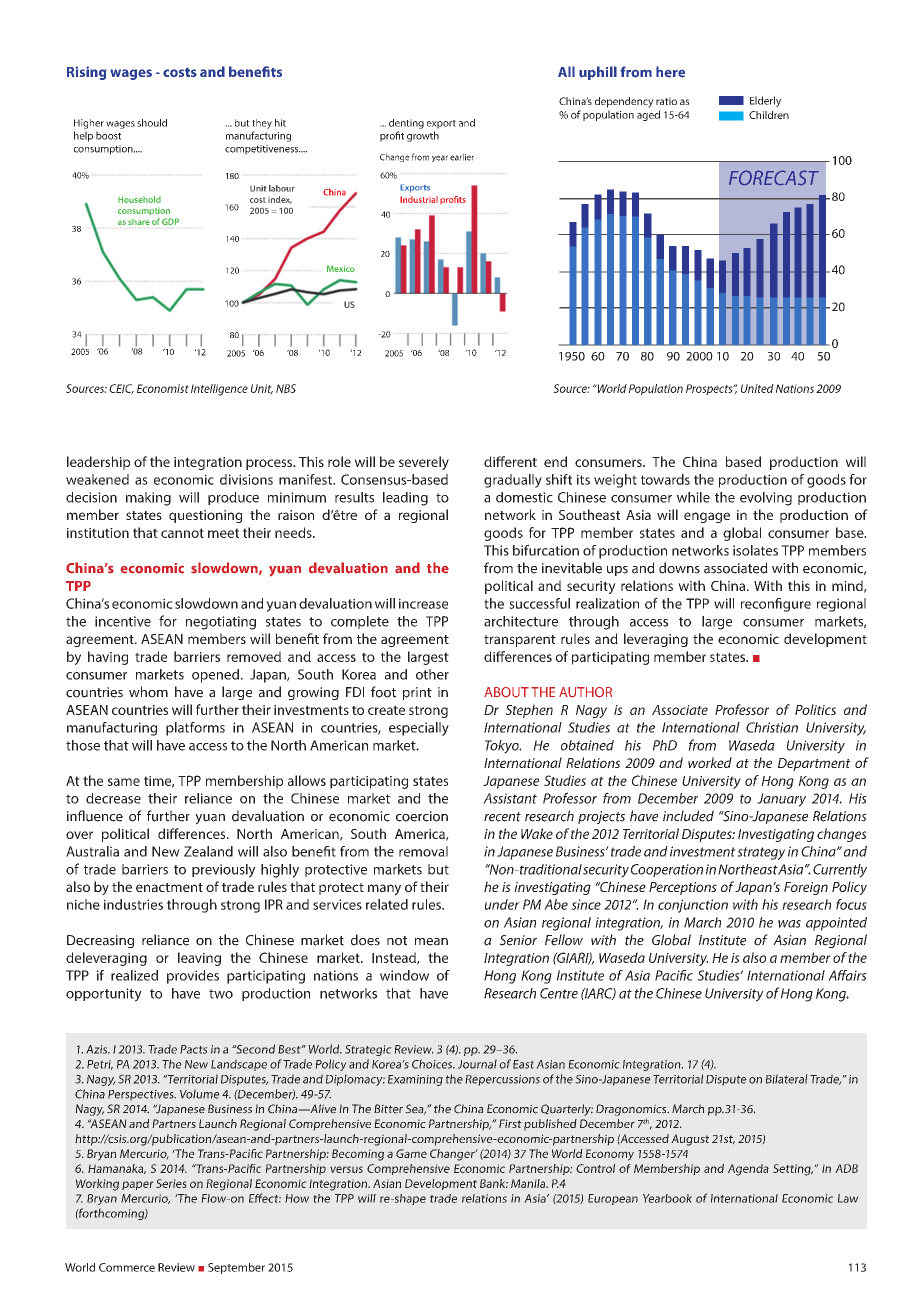 The height and width of the page is (1308, 924). I want to click on should, so click(152, 123).
